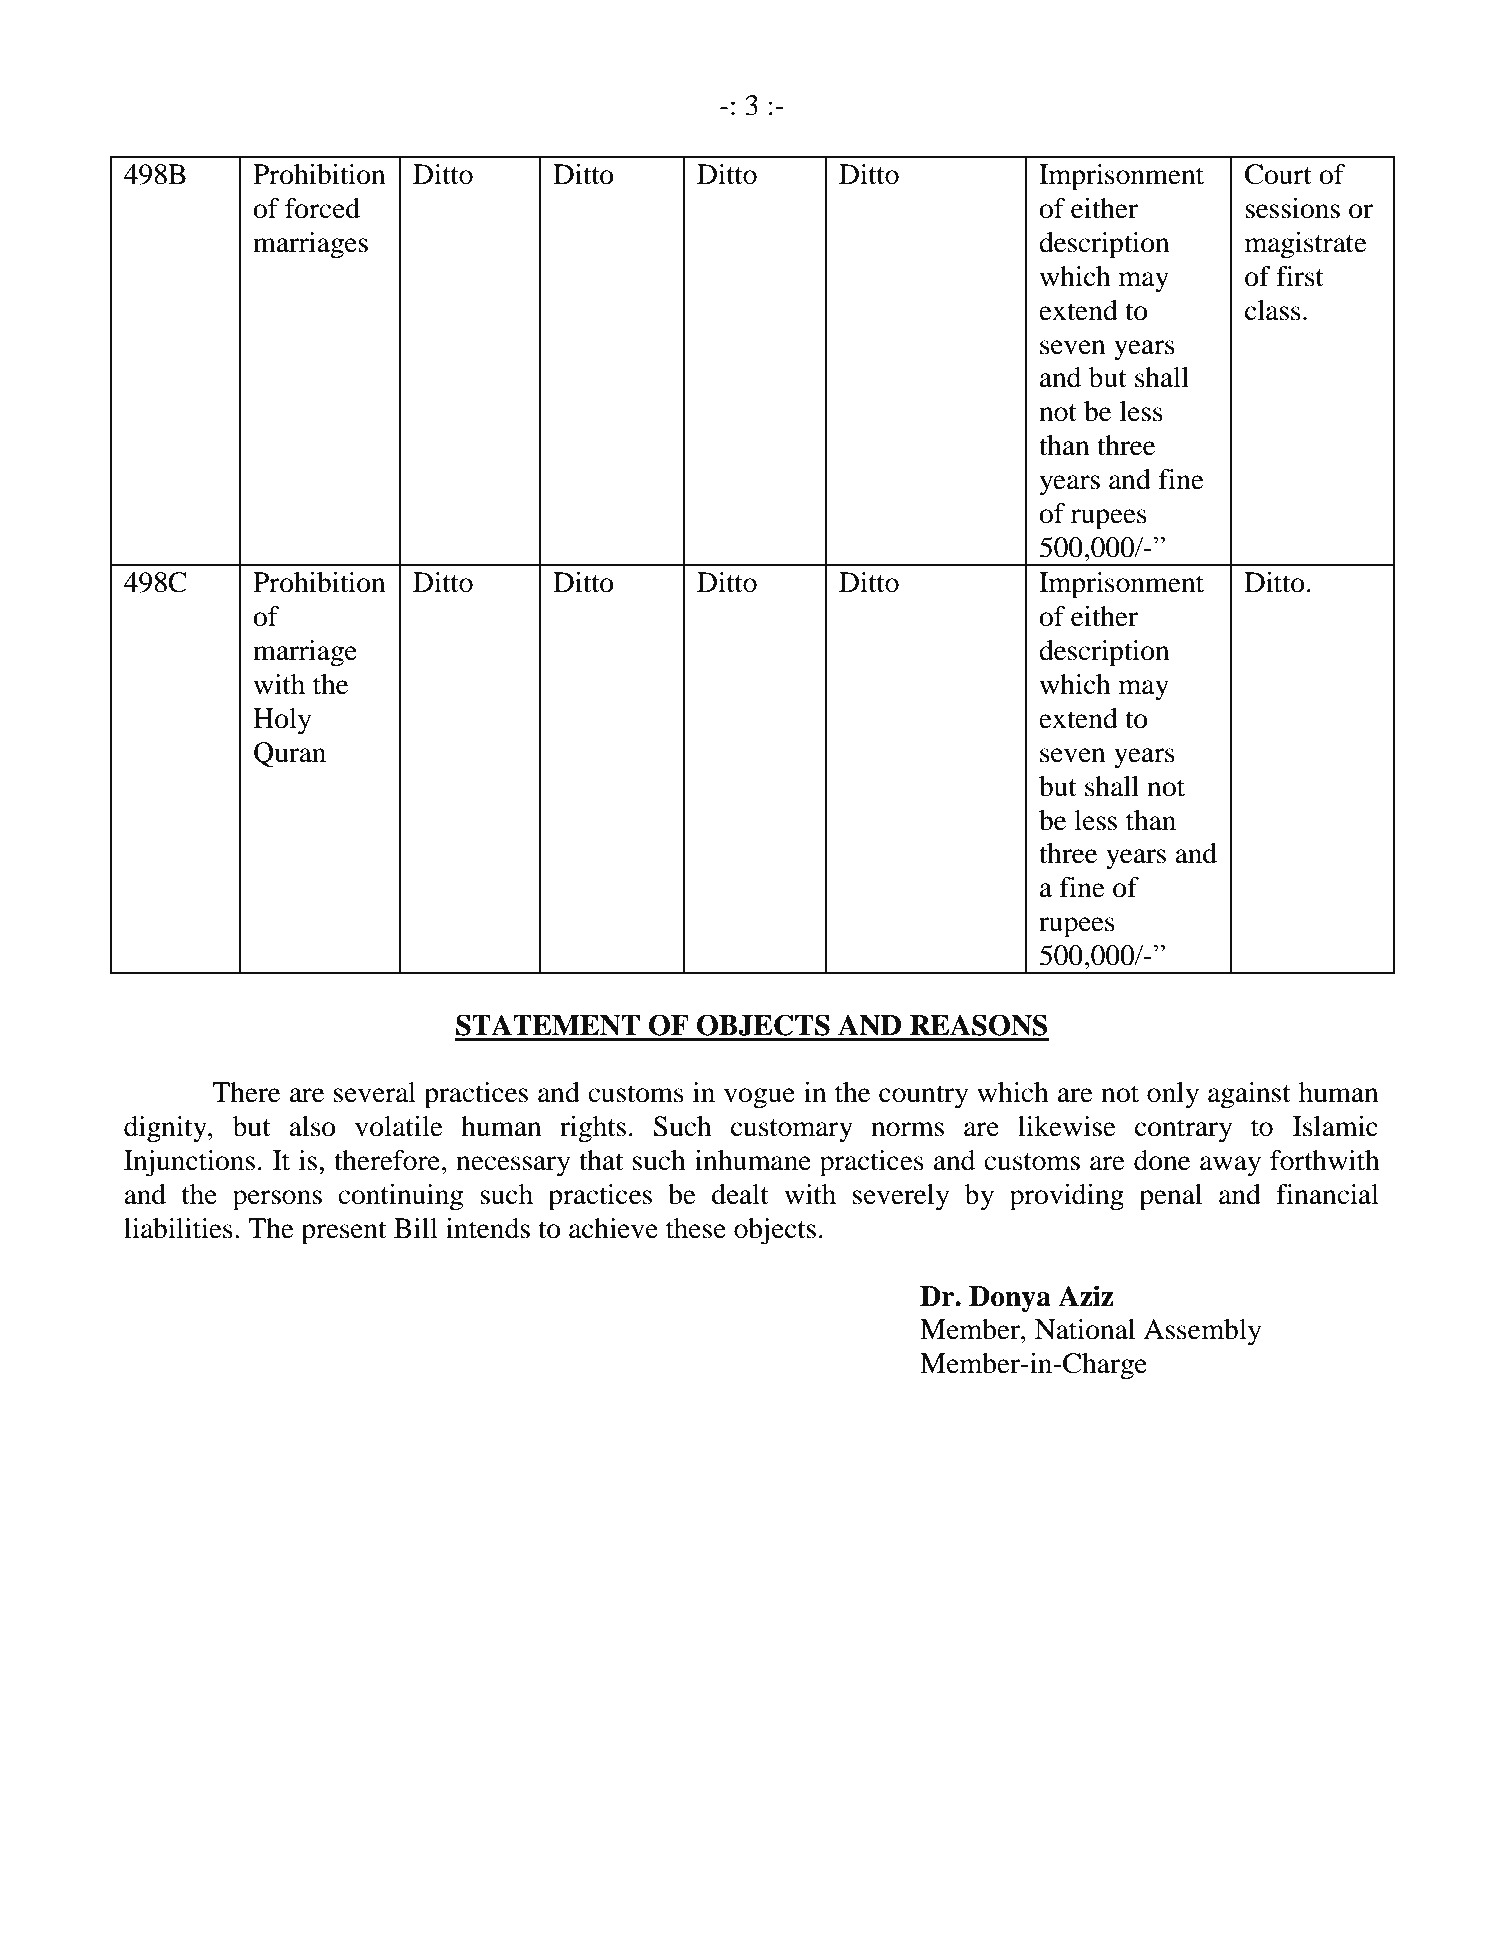 The image size is (1504, 1946). I want to click on Quran, so click(290, 755).
